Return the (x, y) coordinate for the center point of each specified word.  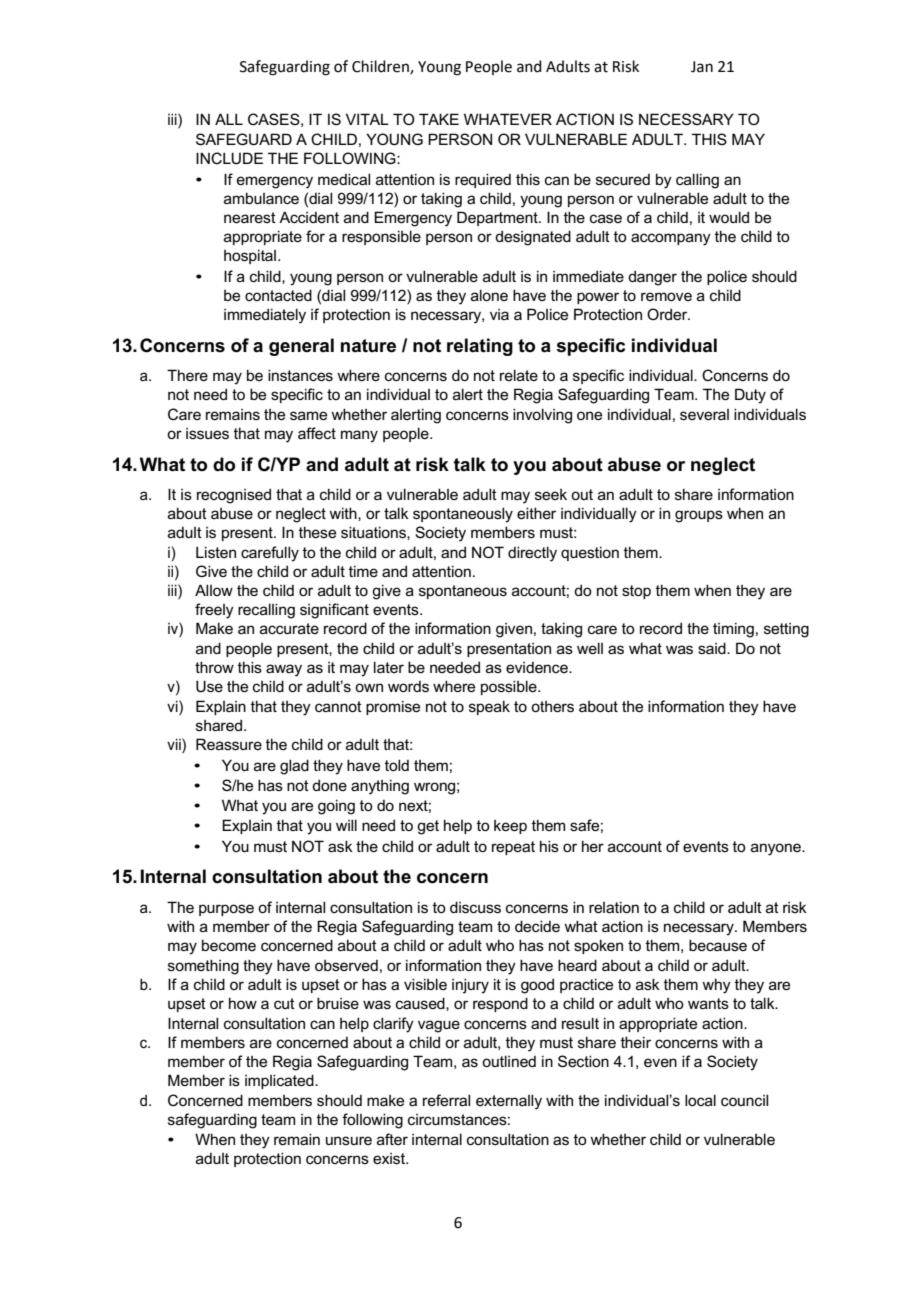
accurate (289, 628)
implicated (280, 1081)
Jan (702, 67)
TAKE (439, 119)
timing (733, 630)
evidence (538, 667)
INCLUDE (229, 158)
